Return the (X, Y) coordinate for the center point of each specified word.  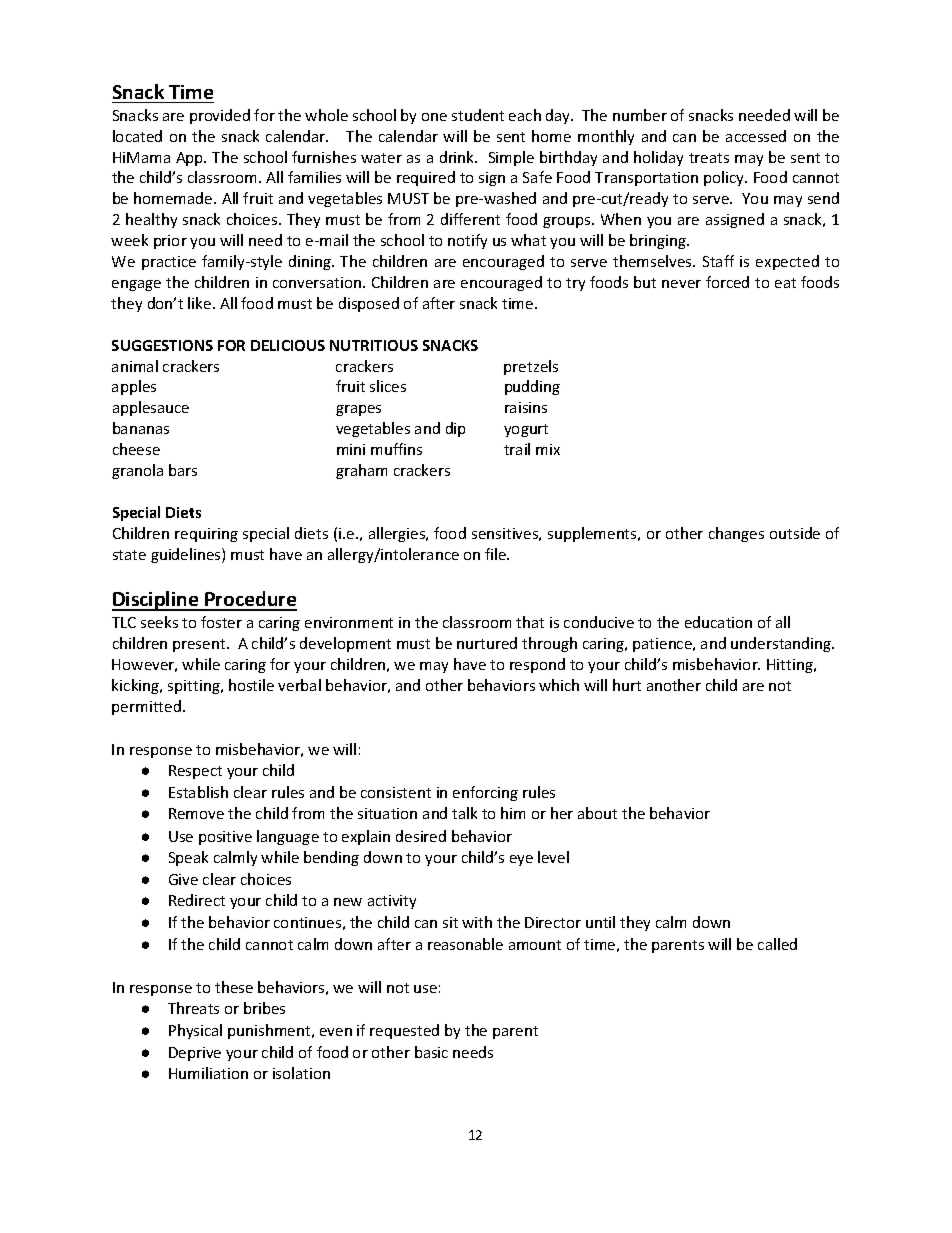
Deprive (195, 1054)
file (497, 554)
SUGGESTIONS (162, 345)
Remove (196, 813)
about (597, 813)
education (718, 622)
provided (220, 116)
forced (727, 282)
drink (458, 157)
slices (388, 386)
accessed (756, 136)
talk (464, 813)
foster (221, 622)
